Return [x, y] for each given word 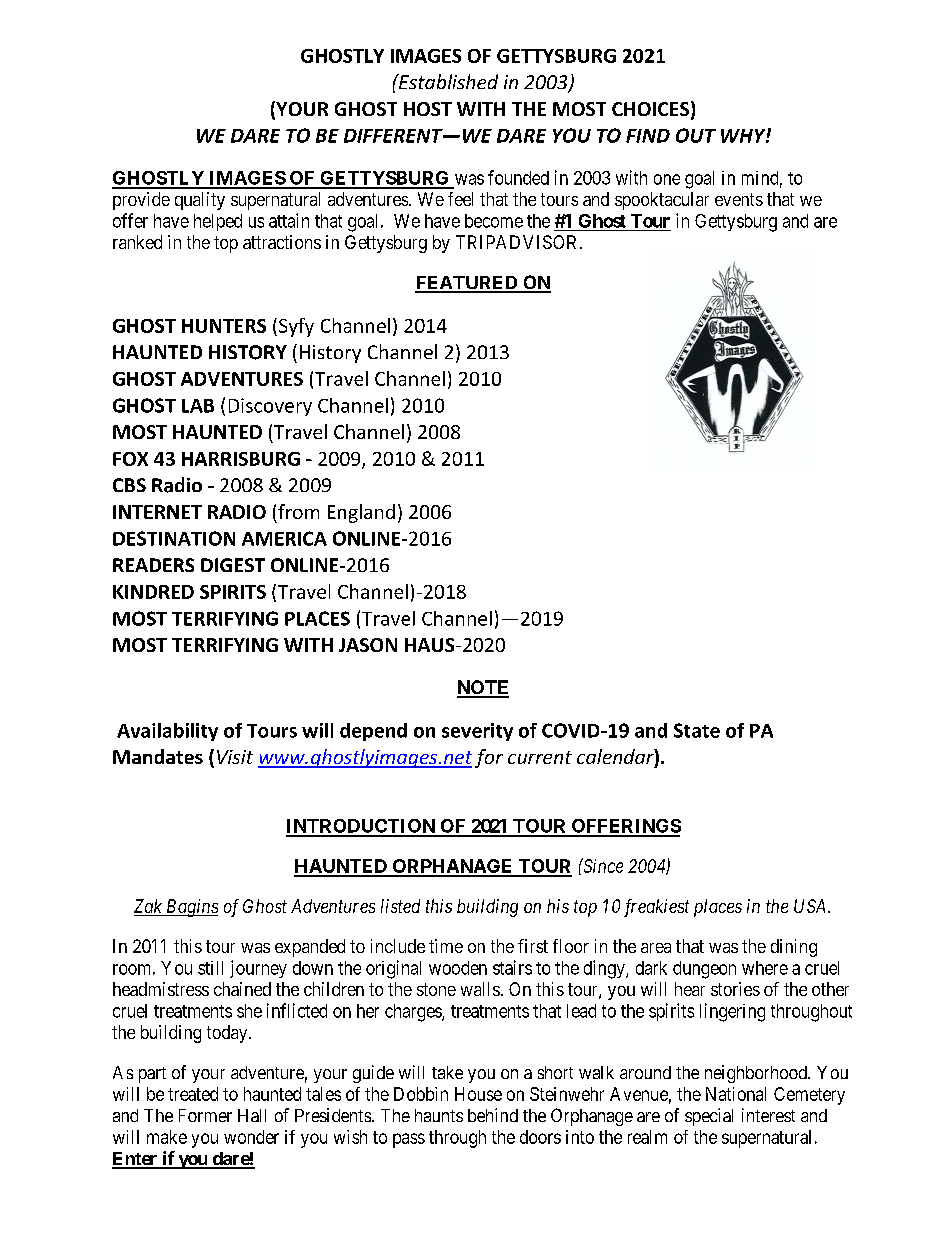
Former [205, 1115]
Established [447, 81]
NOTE [483, 688]
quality [200, 201]
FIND [648, 136]
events [739, 199]
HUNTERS [224, 326]
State [697, 730]
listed [400, 906]
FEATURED [467, 284]
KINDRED [153, 592]
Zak [149, 907]
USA [811, 906]
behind [493, 1115]
